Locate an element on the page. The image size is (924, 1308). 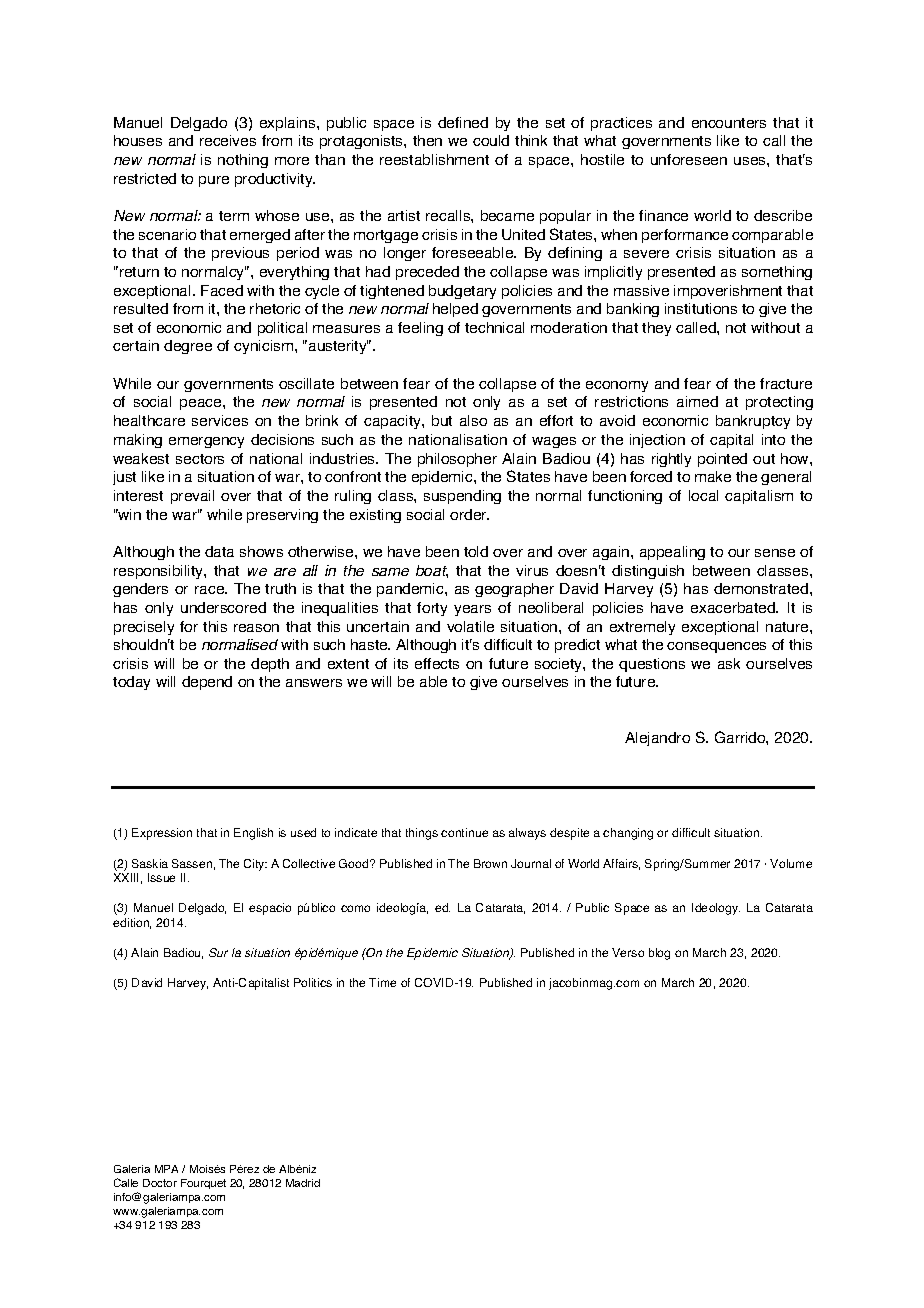
Madrid is located at coordinates (303, 1183).
